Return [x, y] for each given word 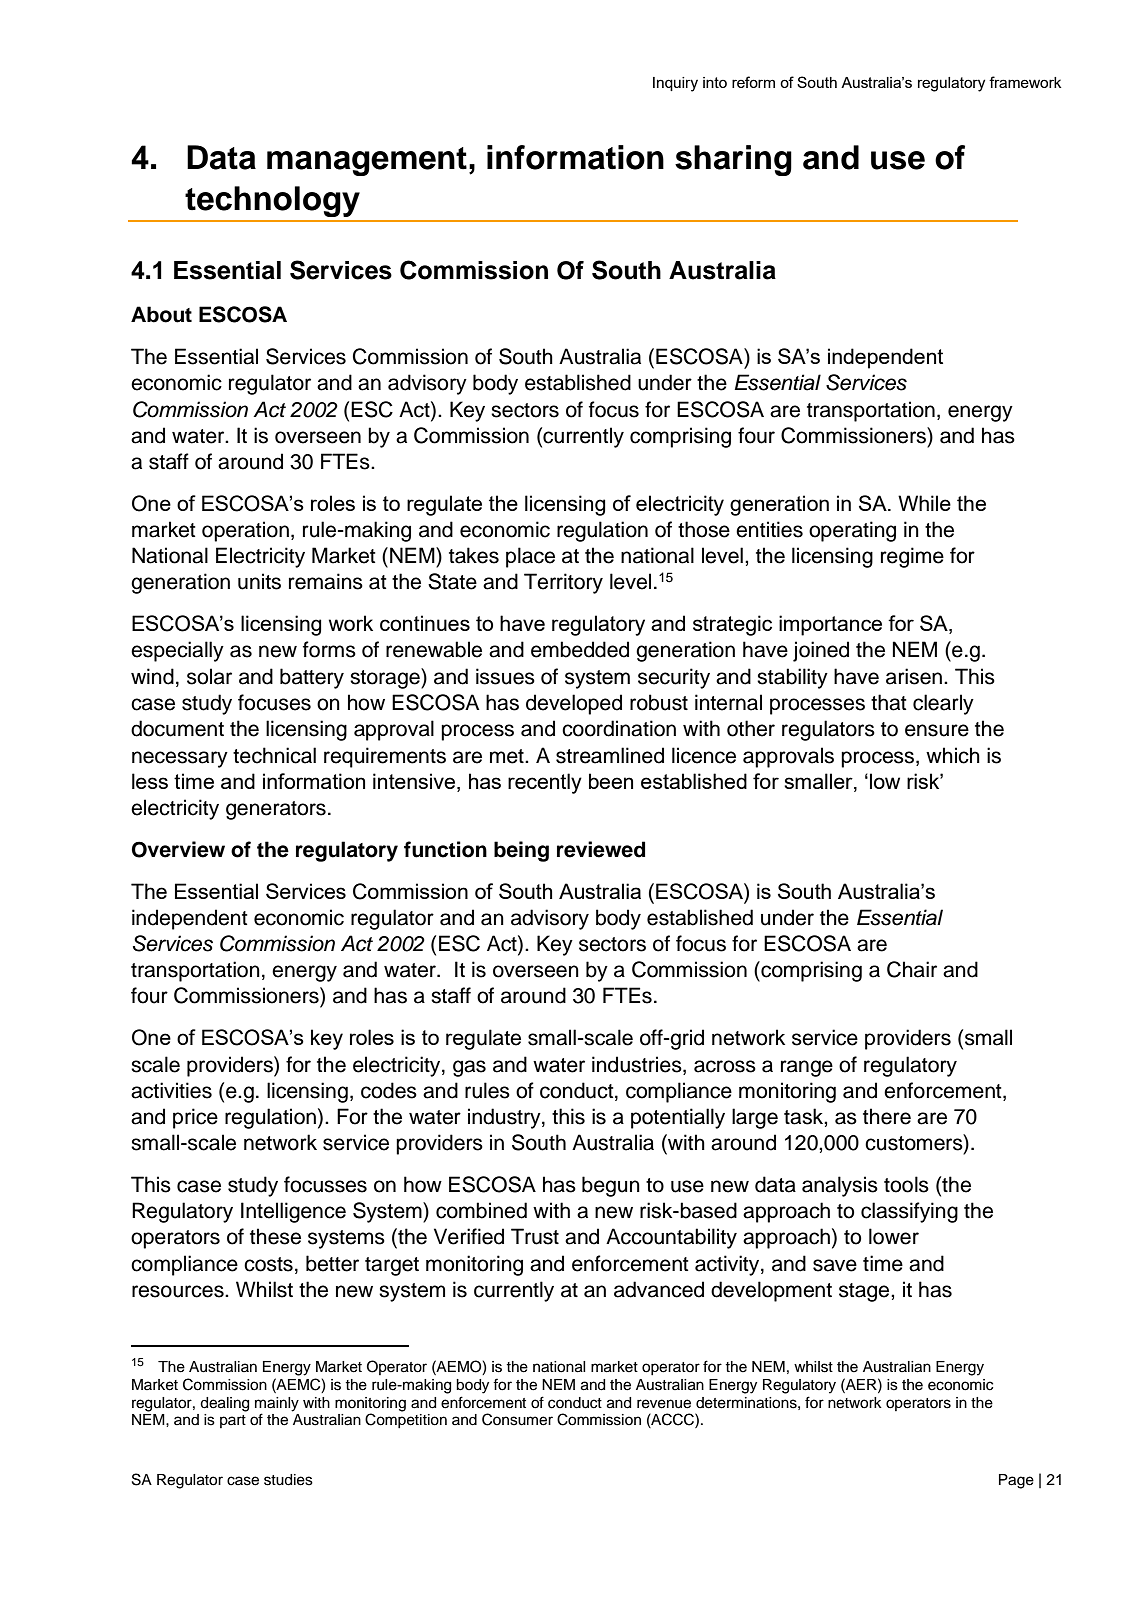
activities [171, 1090]
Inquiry [675, 84]
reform [753, 82]
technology [272, 201]
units [259, 581]
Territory [563, 583]
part [233, 1421]
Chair [912, 969]
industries [638, 1064]
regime [912, 557]
